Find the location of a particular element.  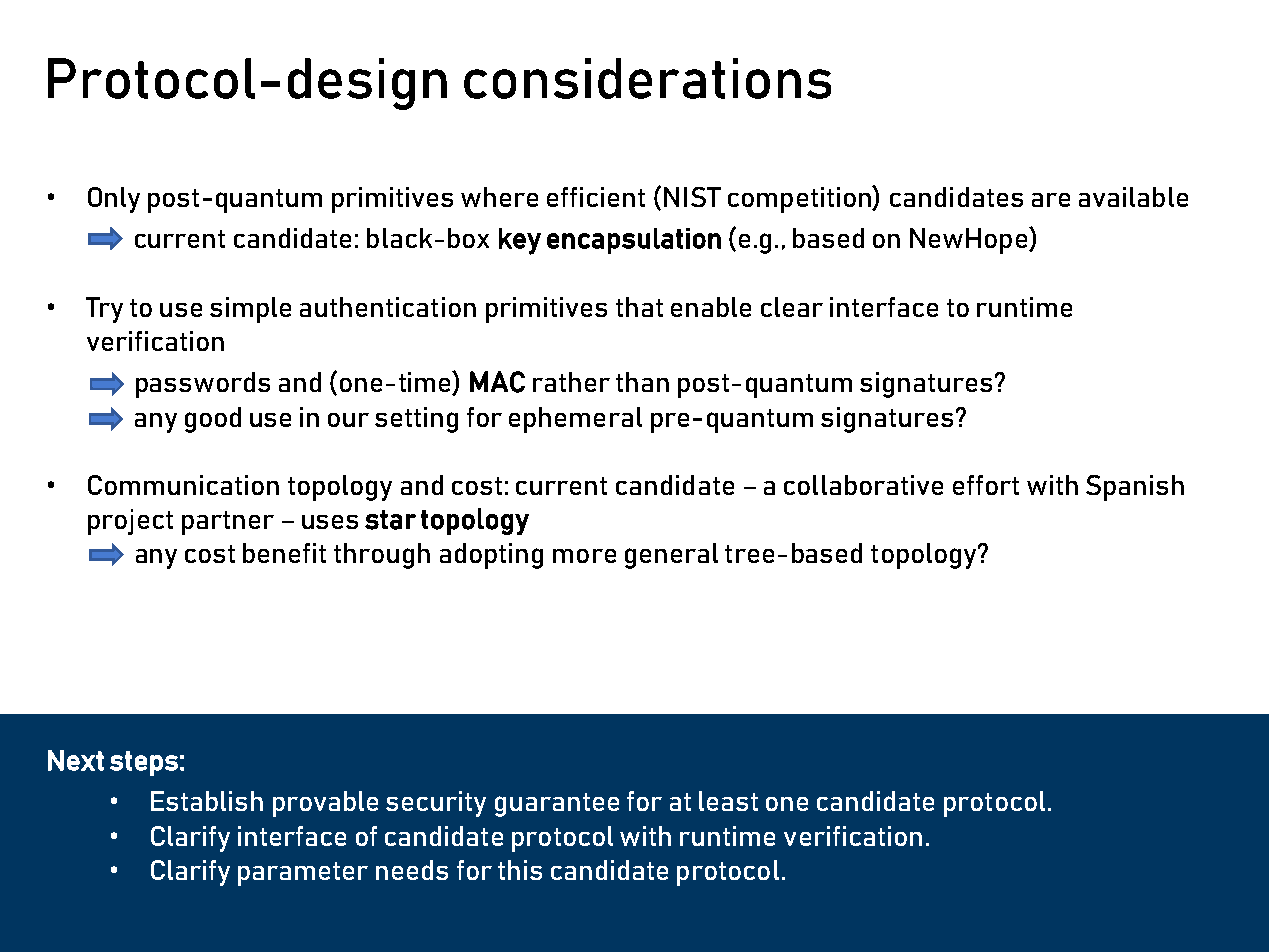

this is located at coordinates (520, 870).
